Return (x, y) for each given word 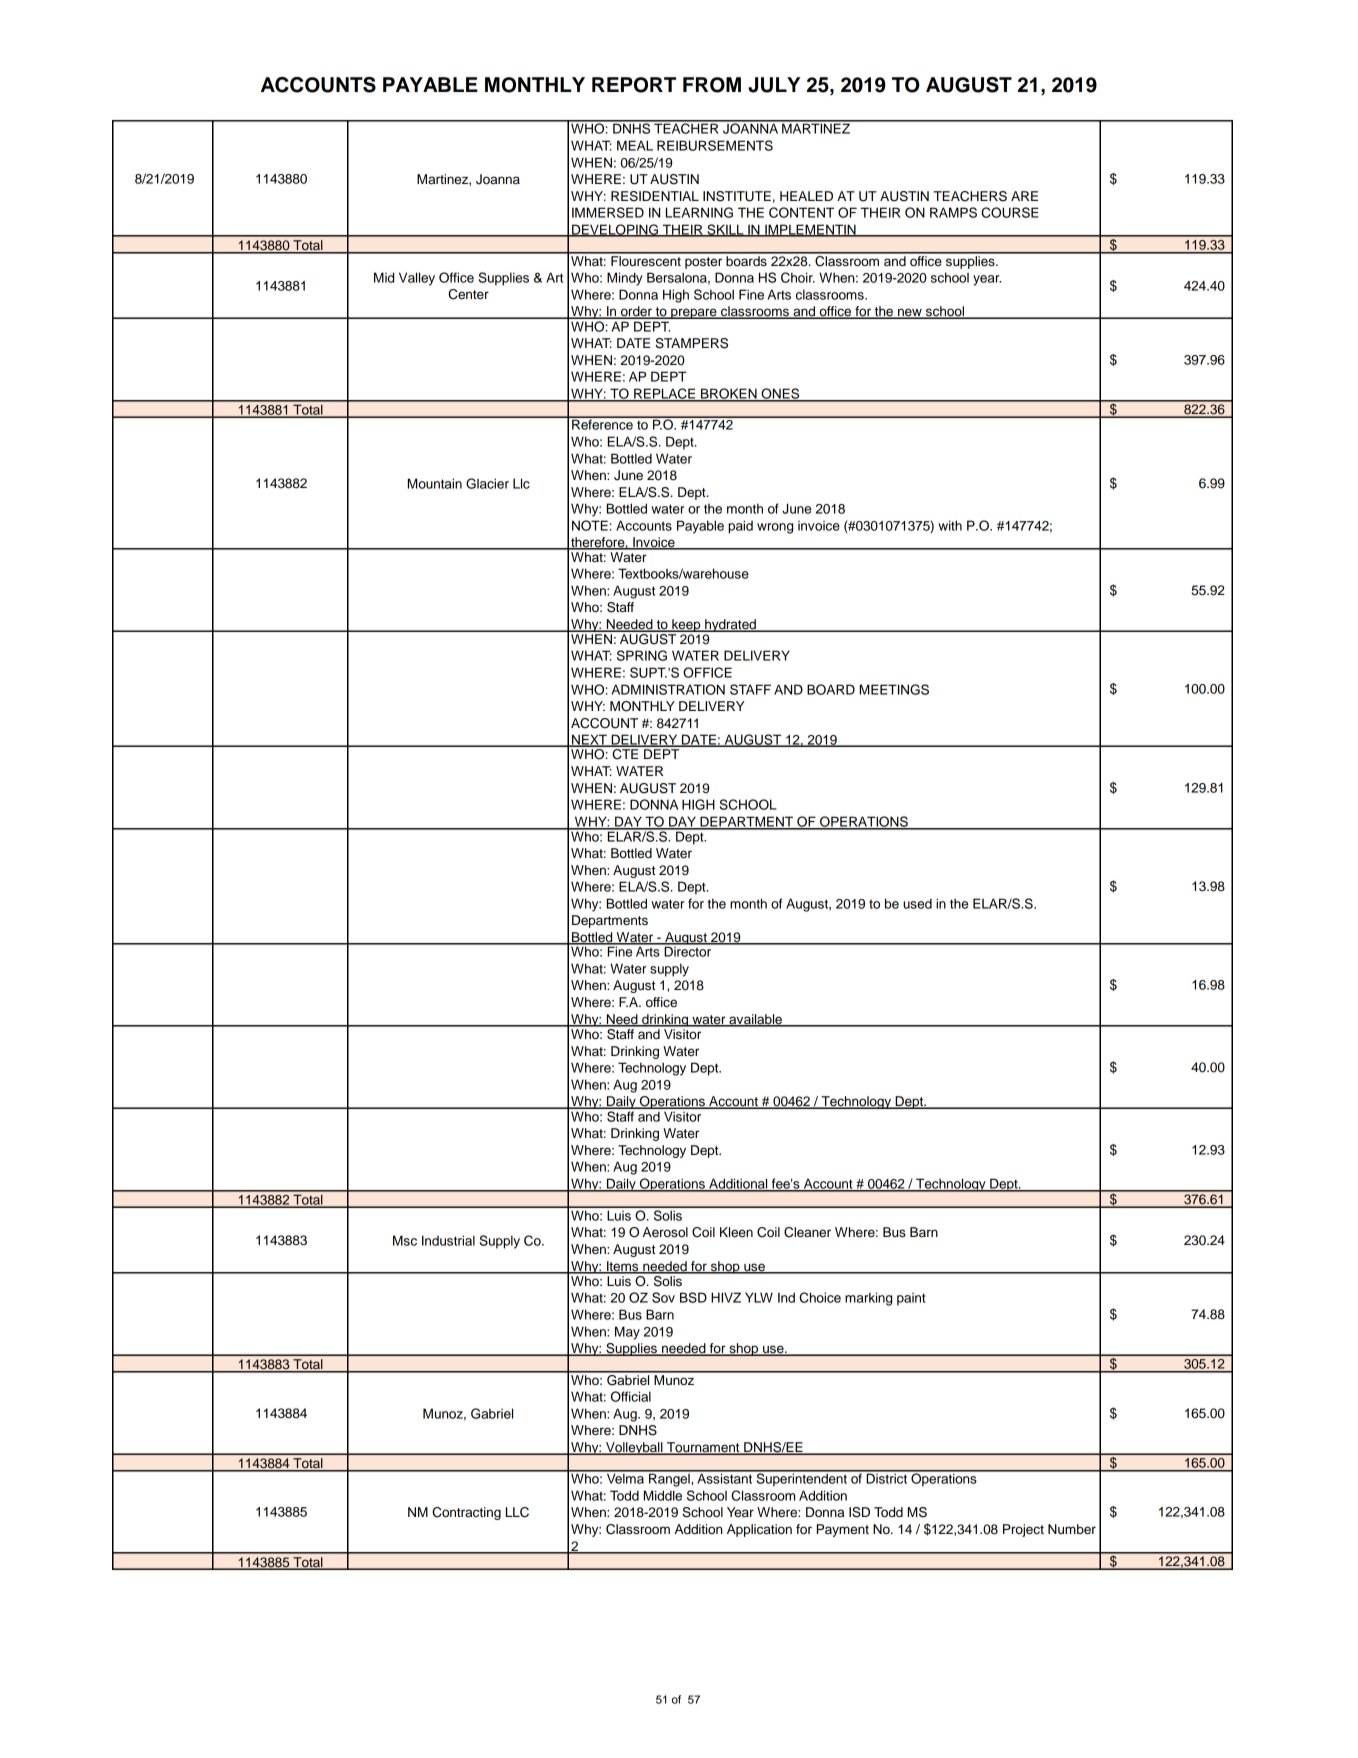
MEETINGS (894, 689)
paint (911, 1299)
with (950, 525)
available (755, 1020)
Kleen (736, 1232)
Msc (405, 1240)
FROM (712, 85)
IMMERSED (608, 212)
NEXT (589, 740)
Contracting (466, 1513)
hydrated (730, 625)
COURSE (1010, 212)
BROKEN (729, 394)
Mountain (435, 483)
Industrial (448, 1240)
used (917, 903)
